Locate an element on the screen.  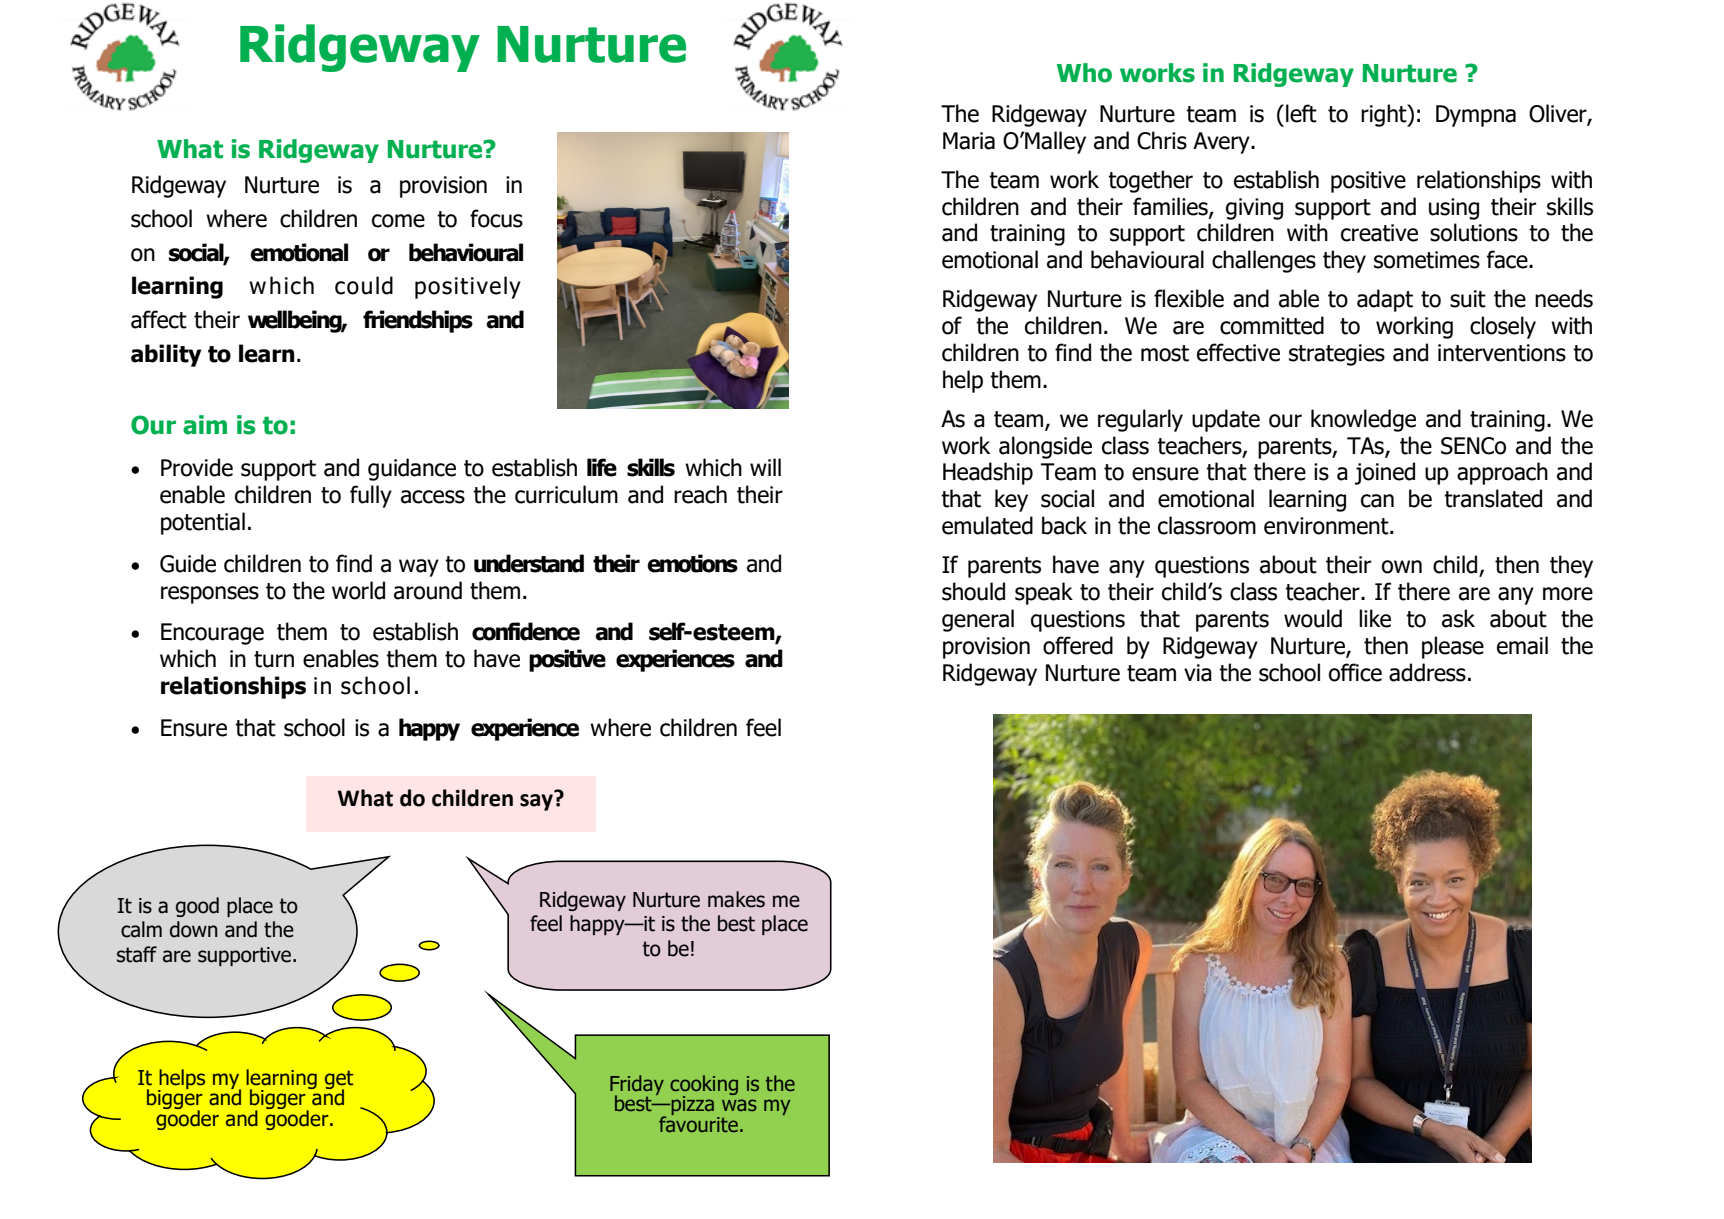
knowledge is located at coordinates (1363, 420).
